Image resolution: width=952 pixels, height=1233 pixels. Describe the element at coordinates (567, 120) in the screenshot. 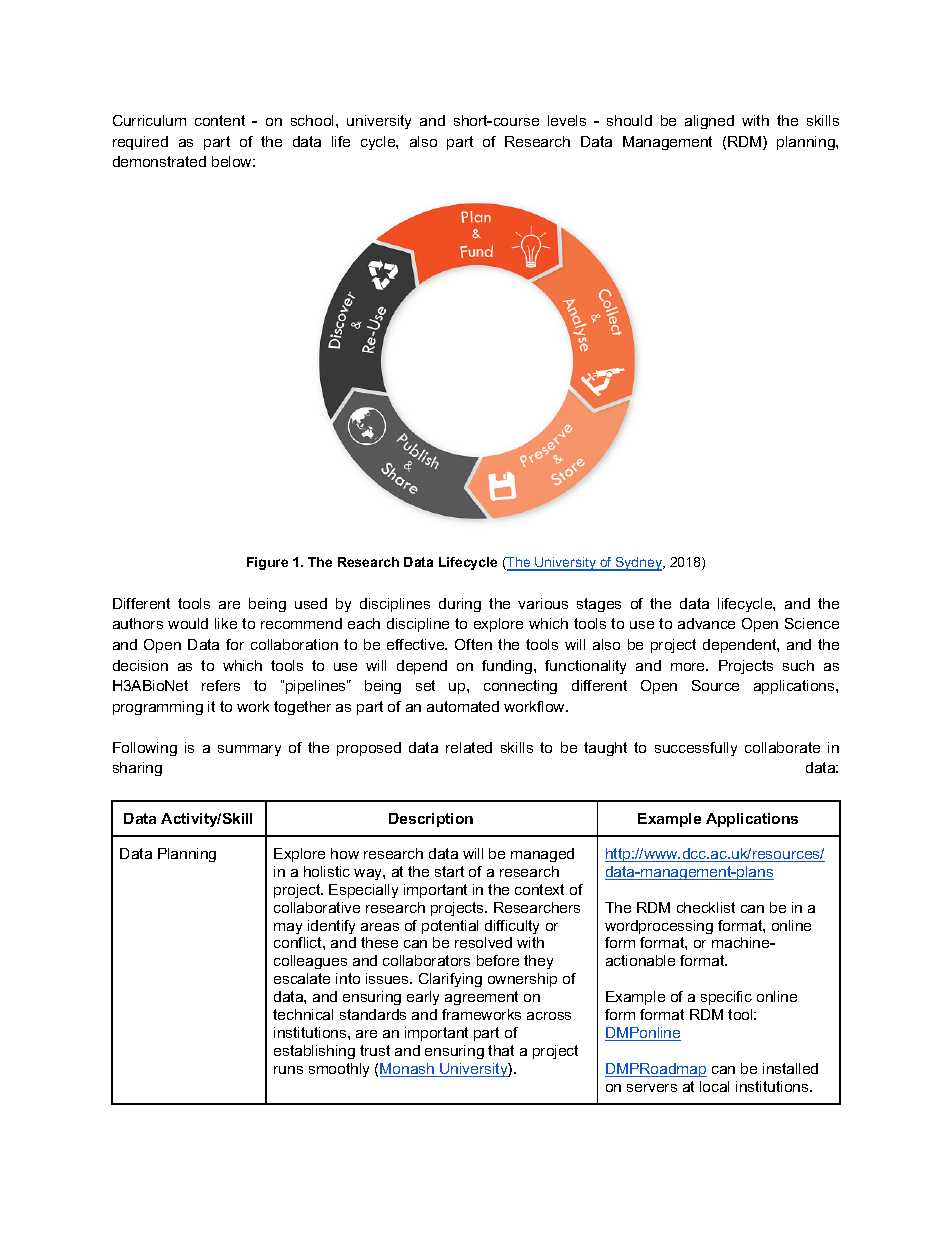

I see `levels` at that location.
